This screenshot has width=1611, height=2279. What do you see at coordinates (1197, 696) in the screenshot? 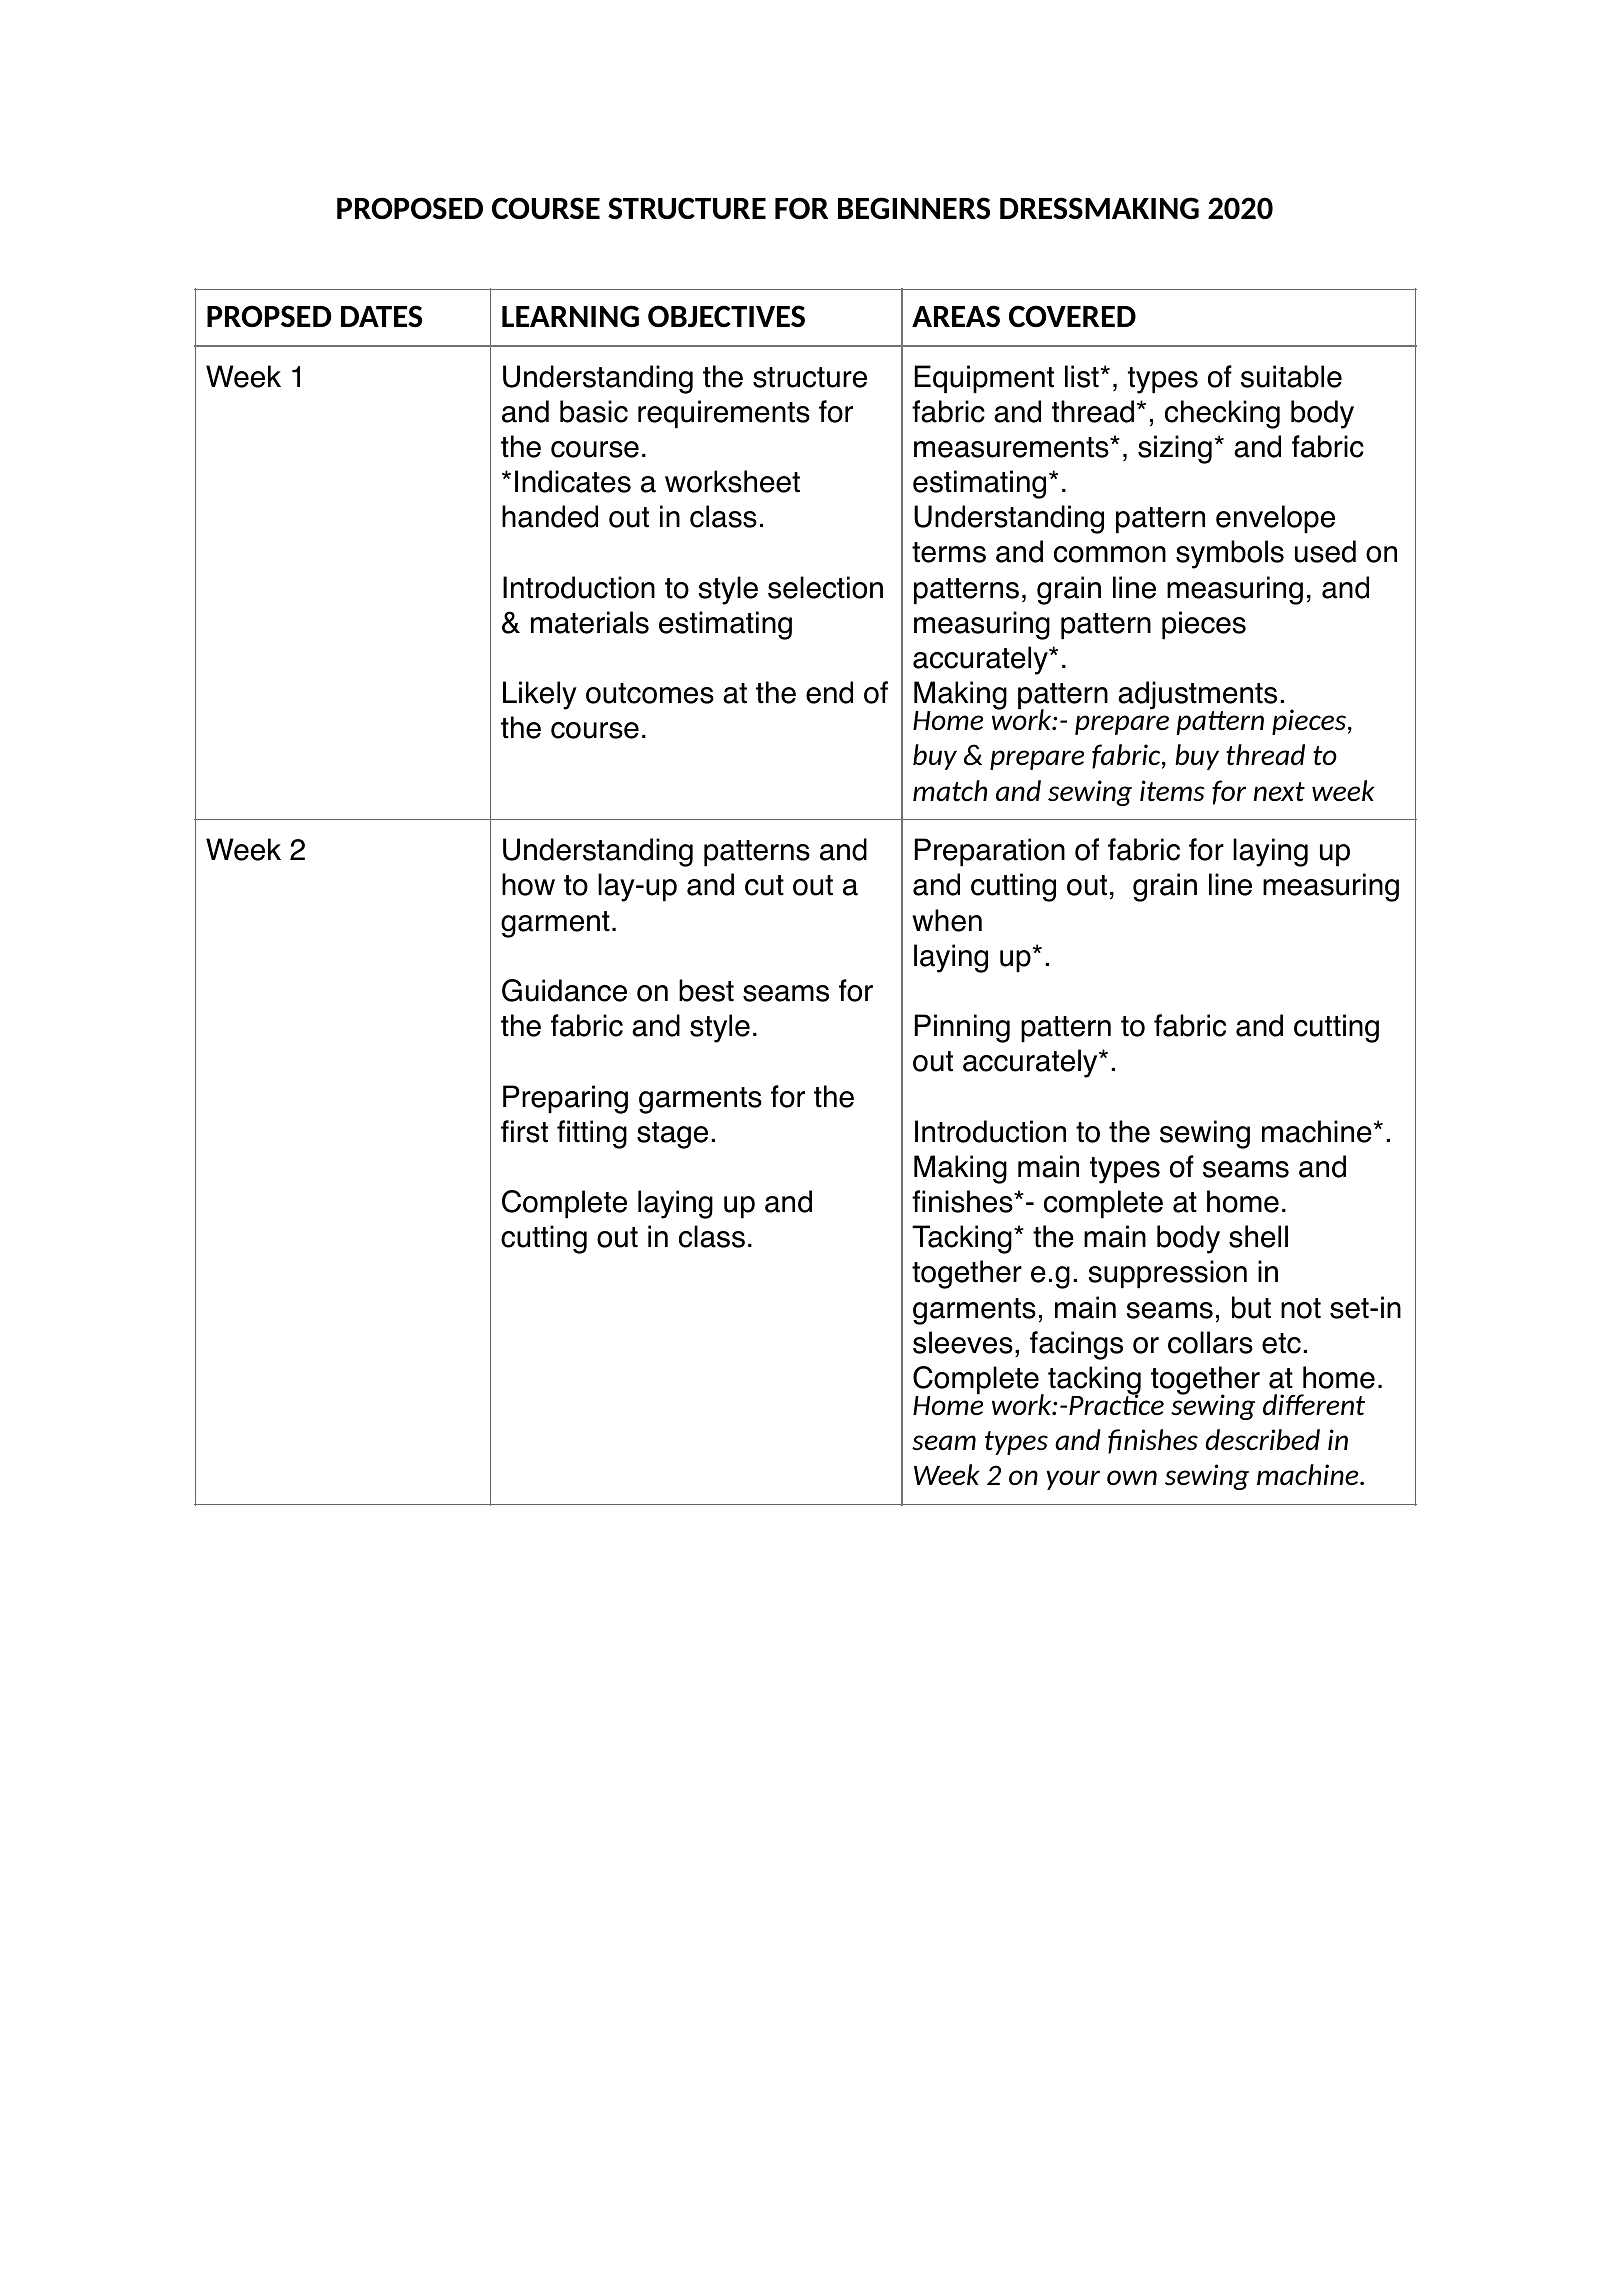
I see `adjustments` at bounding box center [1197, 696].
